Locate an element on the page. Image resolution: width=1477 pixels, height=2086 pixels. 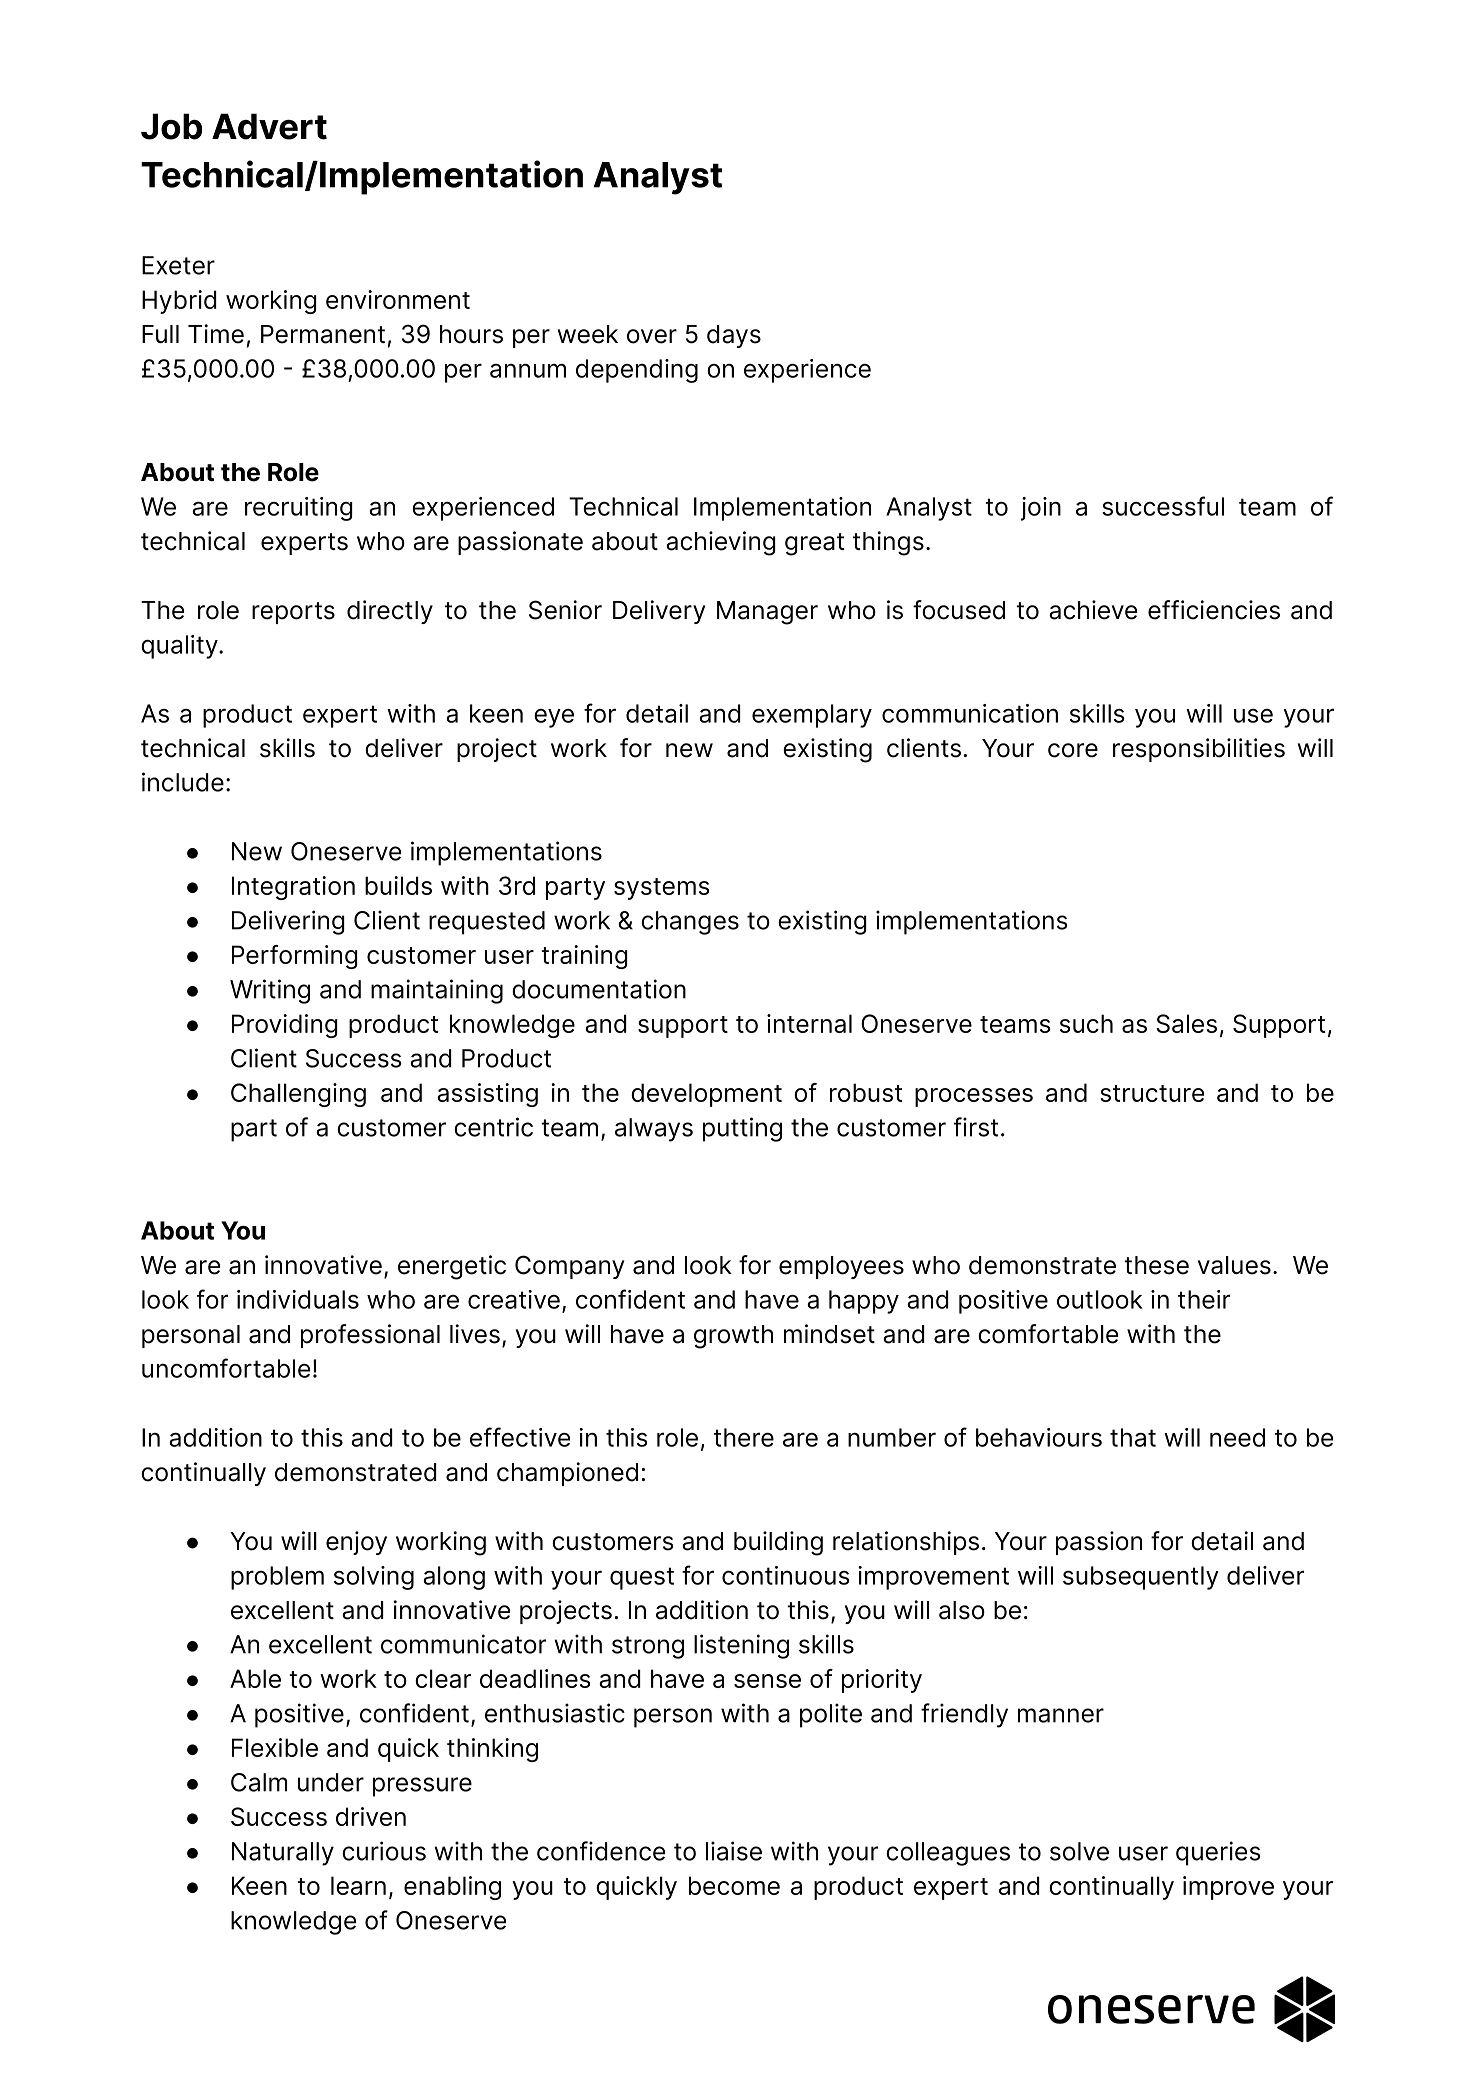
that is located at coordinates (1133, 1437).
